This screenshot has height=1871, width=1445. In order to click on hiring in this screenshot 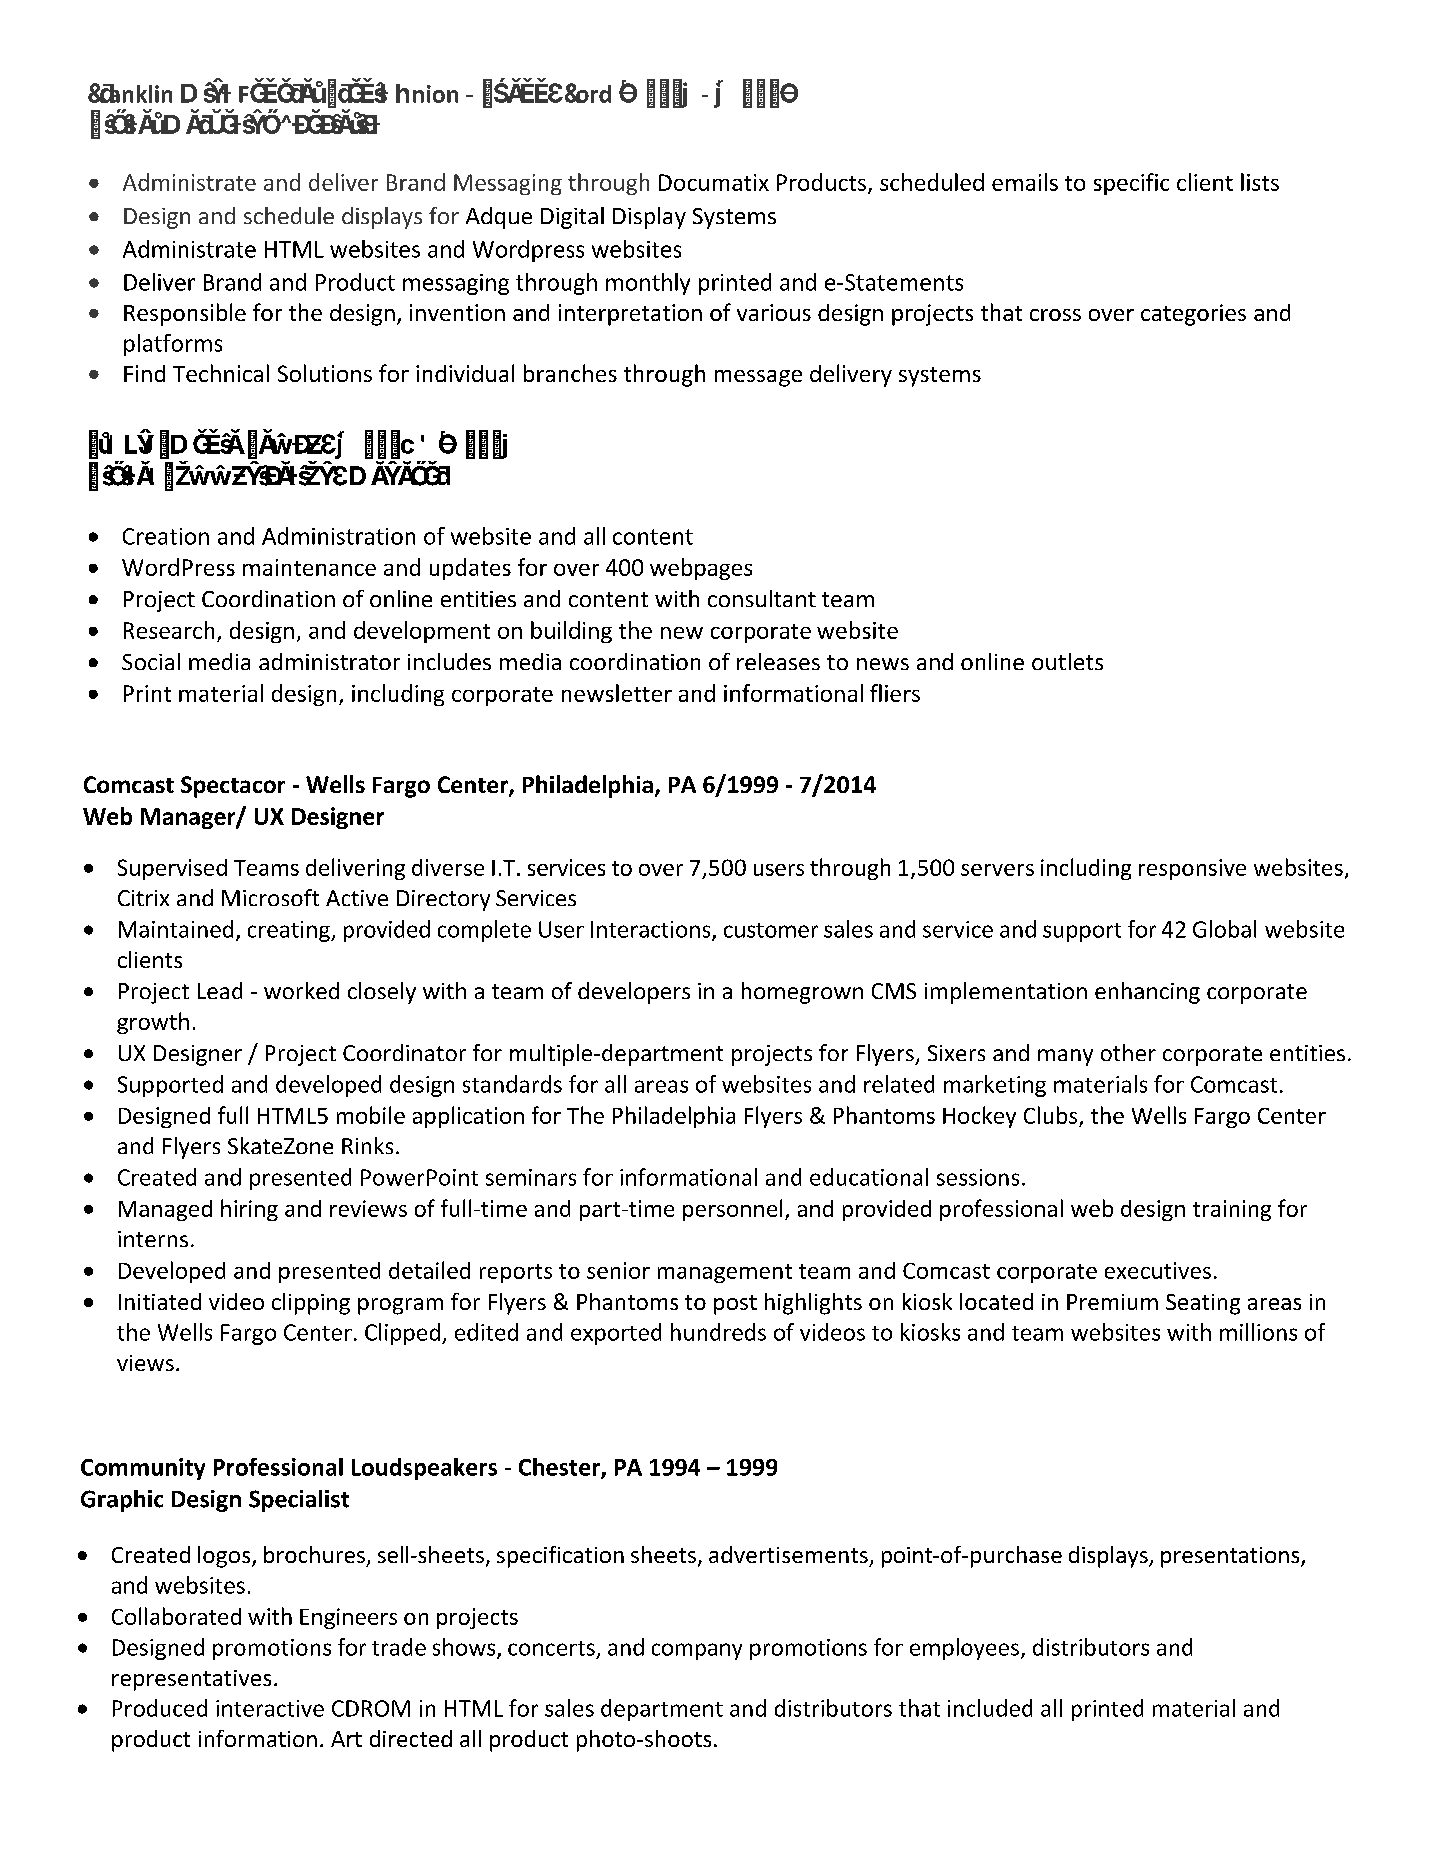, I will do `click(249, 1210)`.
